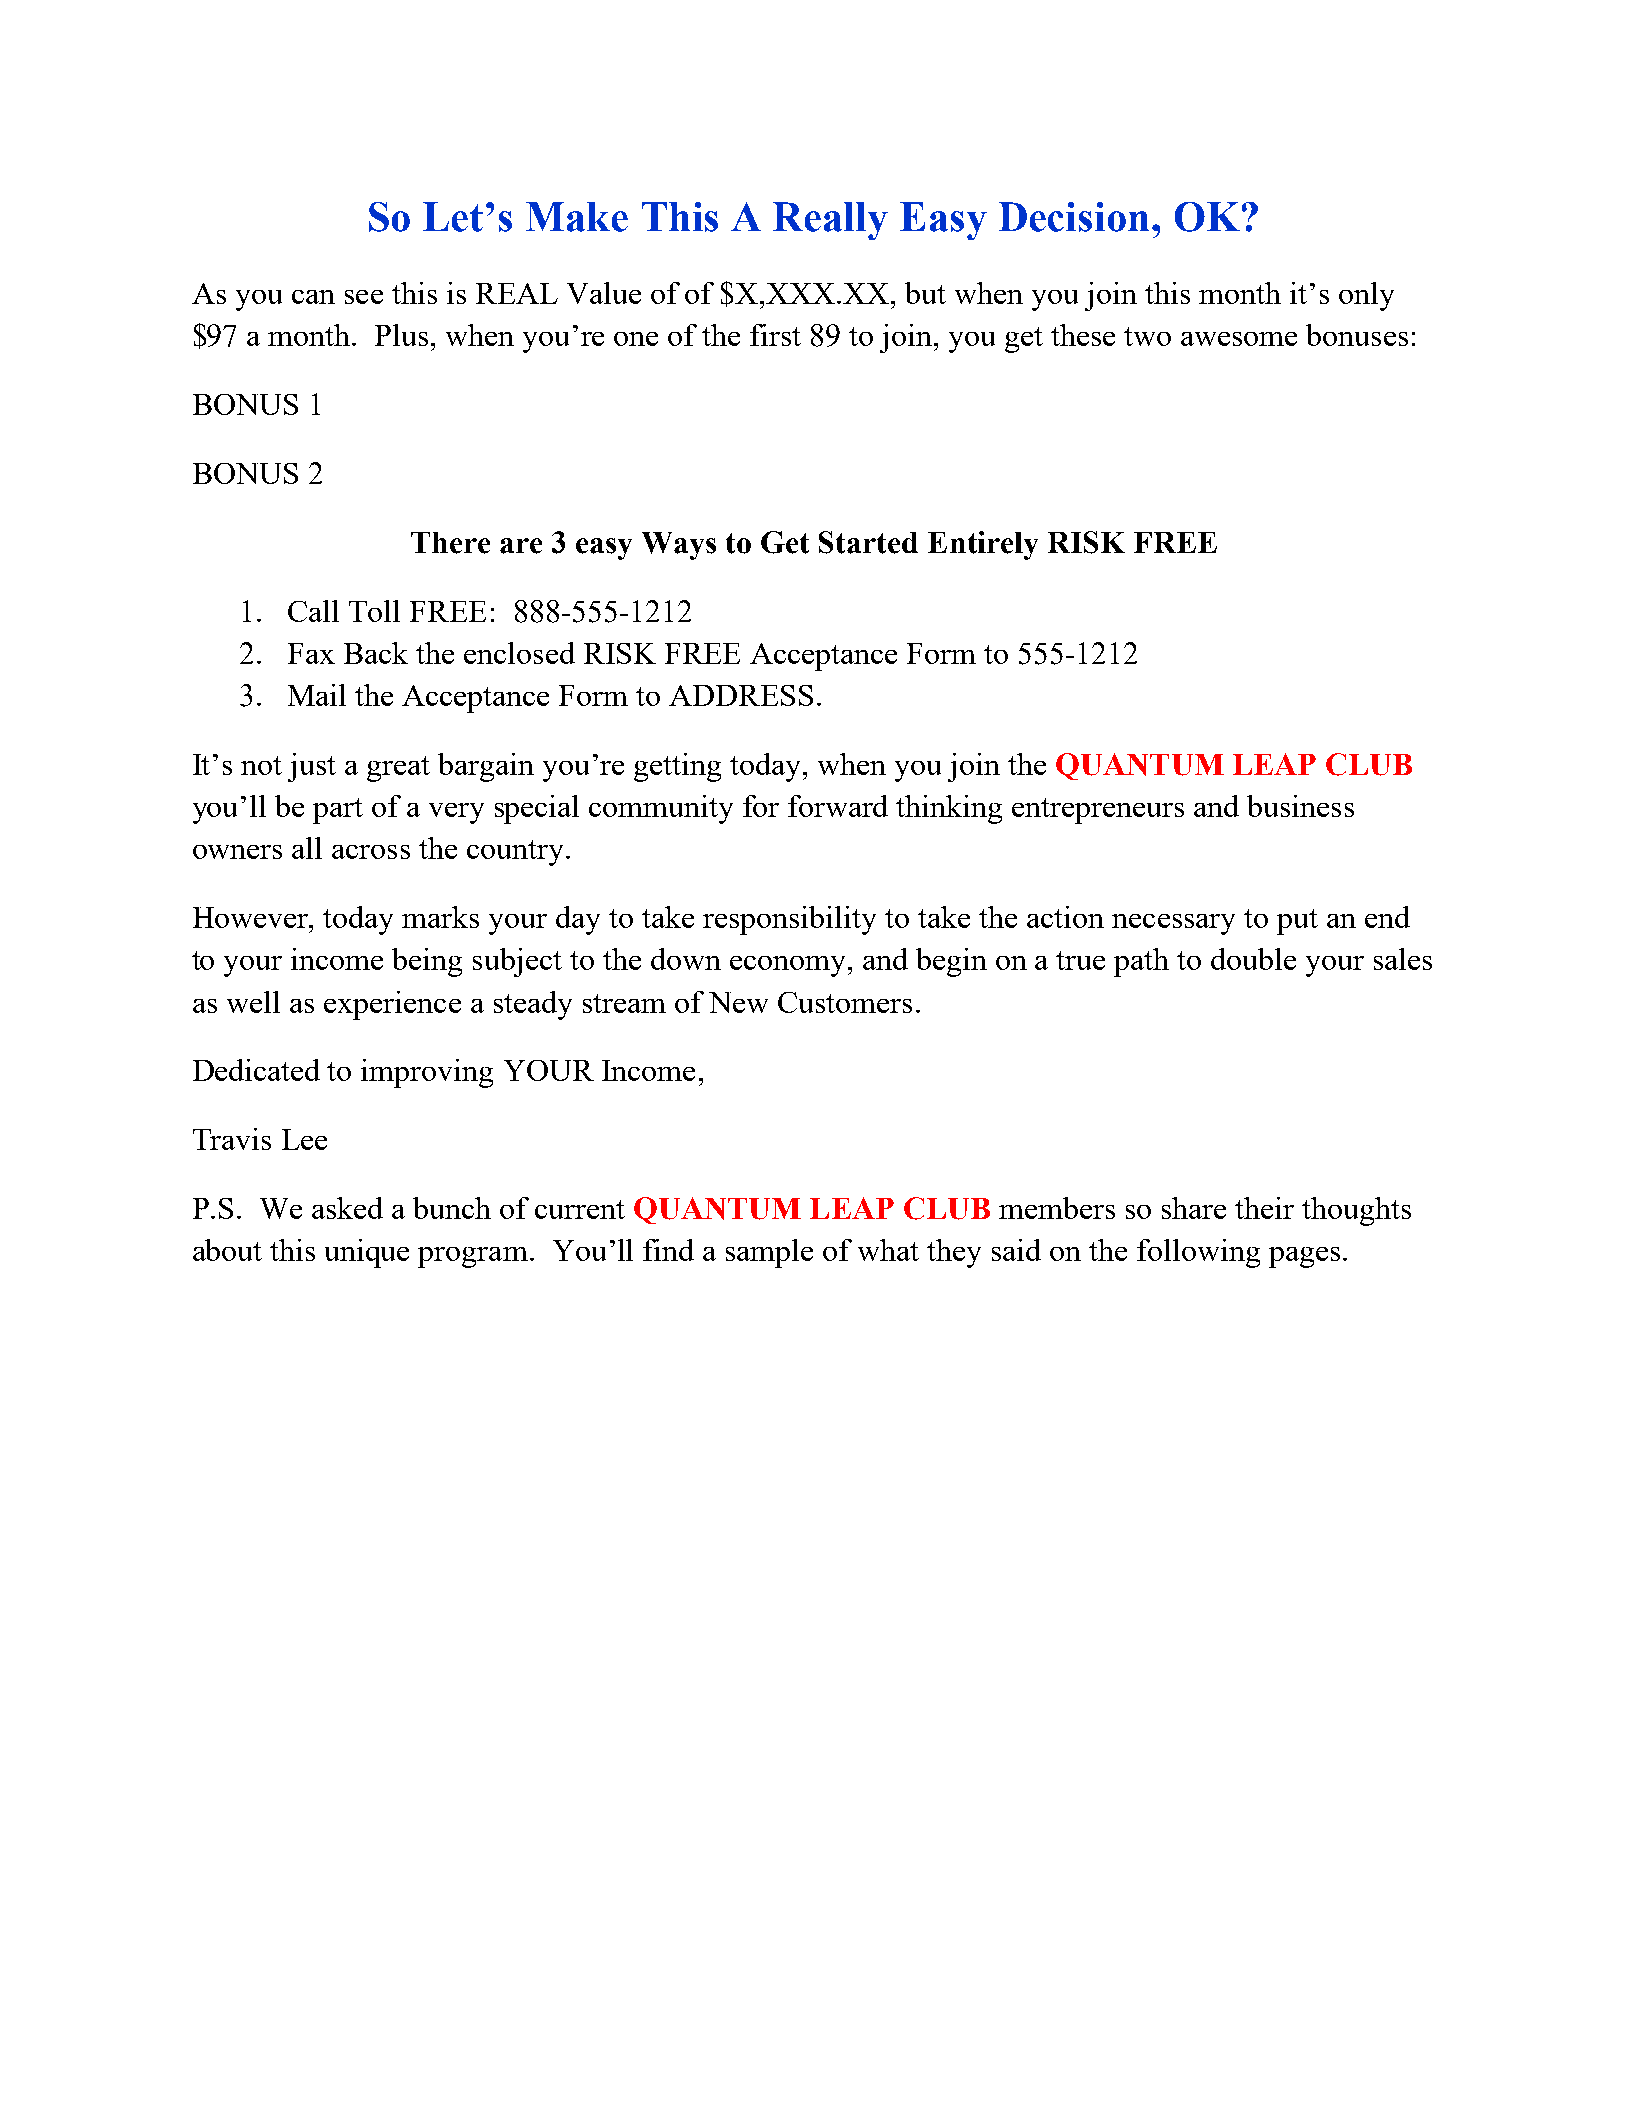 The width and height of the screenshot is (1628, 2107). Describe the element at coordinates (741, 695) in the screenshot. I see `ADDRESS` at that location.
